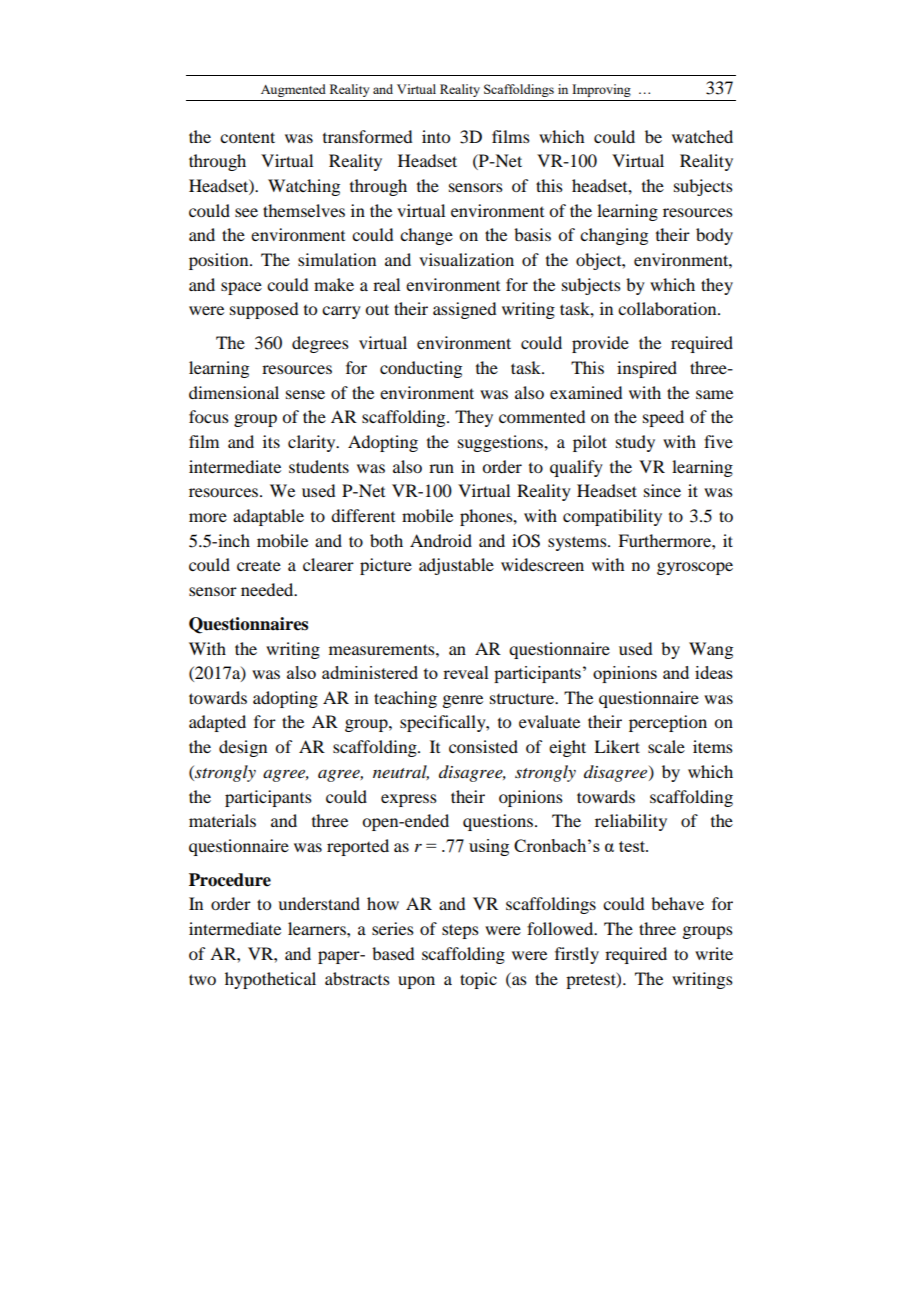  What do you see at coordinates (441, 540) in the screenshot?
I see `Android` at bounding box center [441, 540].
